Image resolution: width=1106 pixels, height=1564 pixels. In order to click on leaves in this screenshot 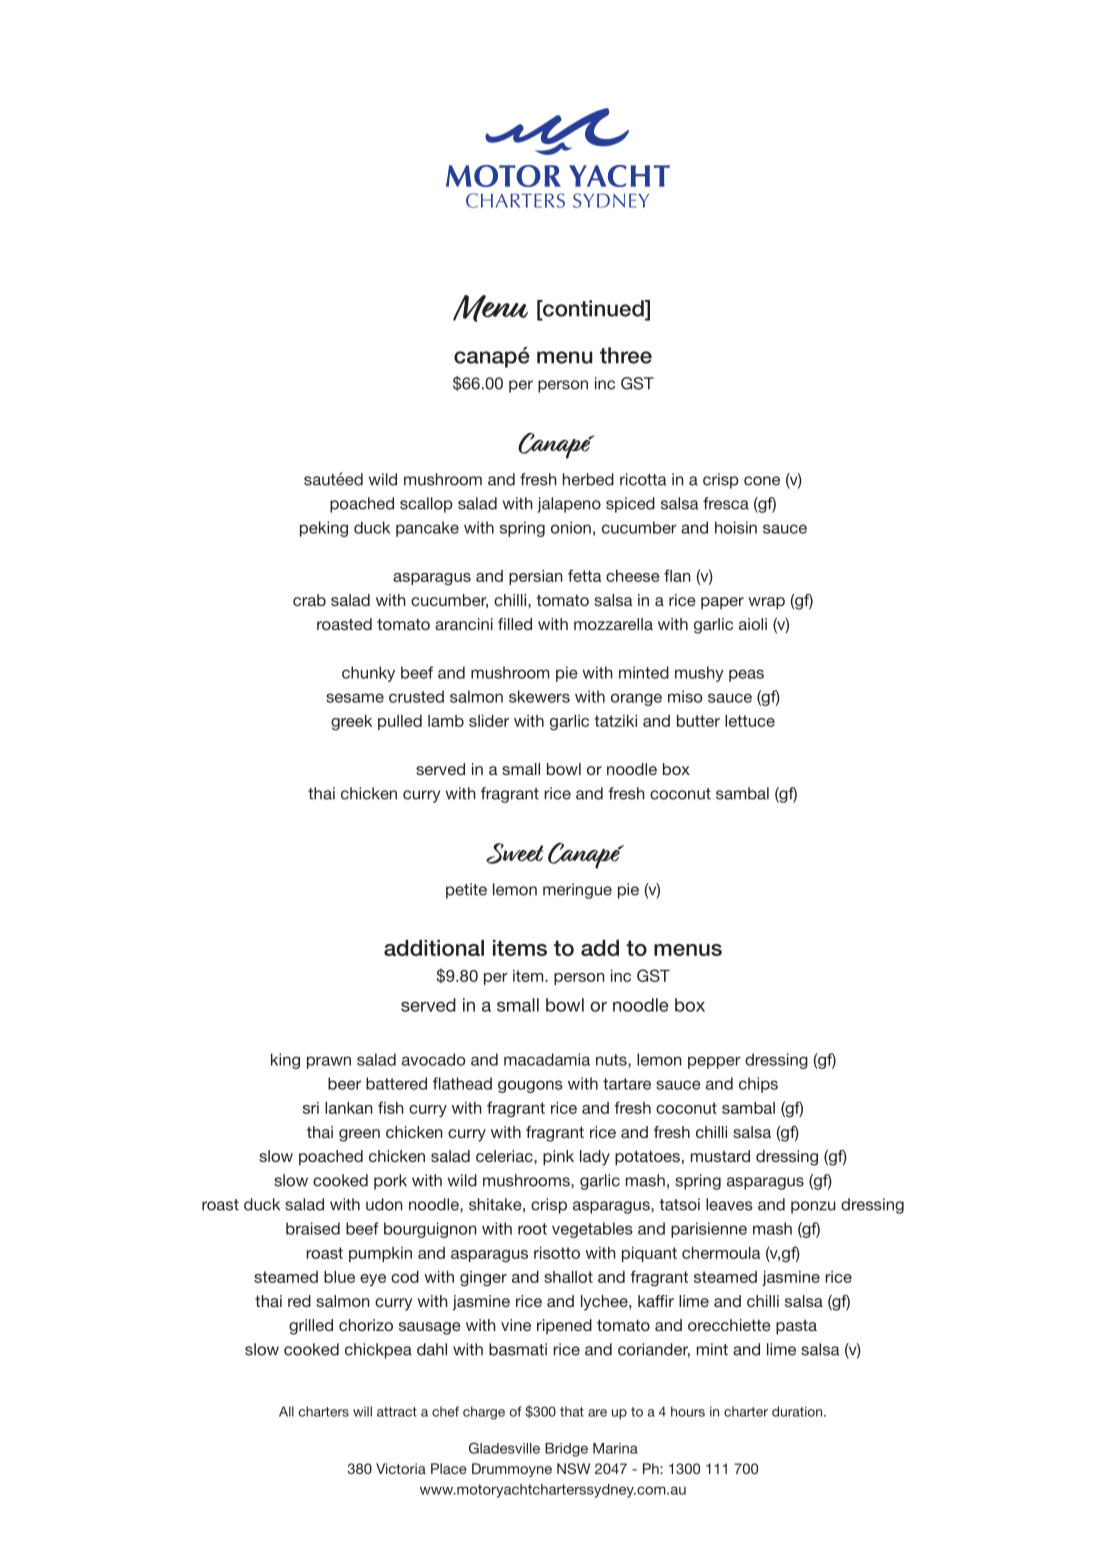, I will do `click(729, 1204)`.
